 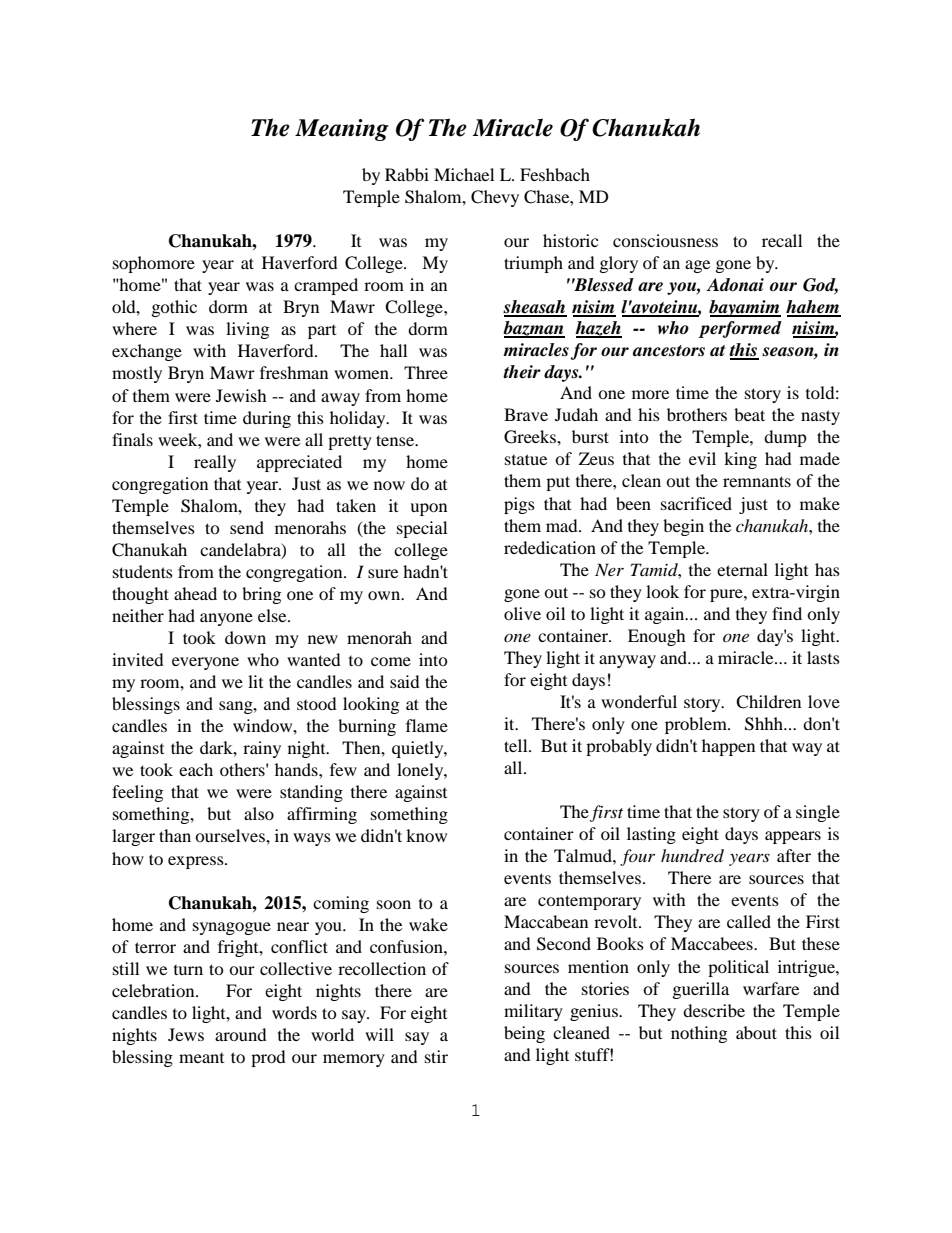 What do you see at coordinates (756, 1032) in the screenshot?
I see `about` at bounding box center [756, 1032].
